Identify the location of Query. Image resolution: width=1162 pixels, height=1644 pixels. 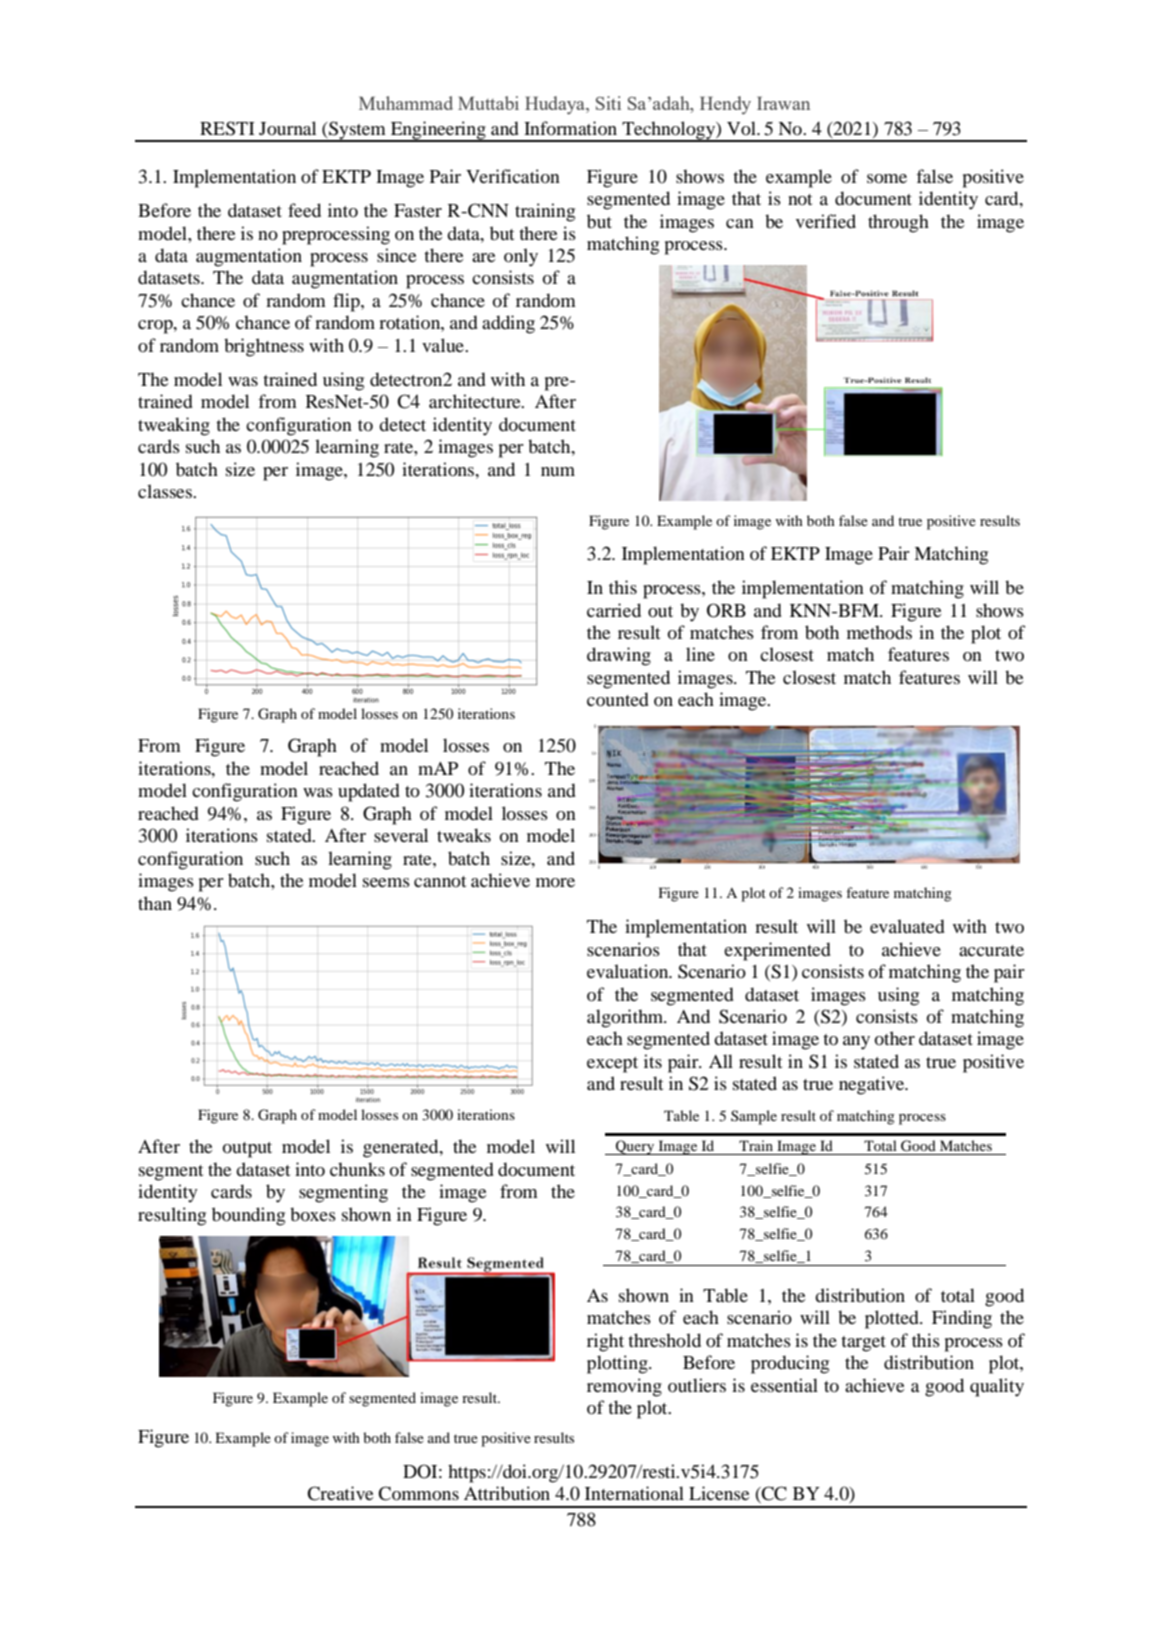
(635, 1147).
